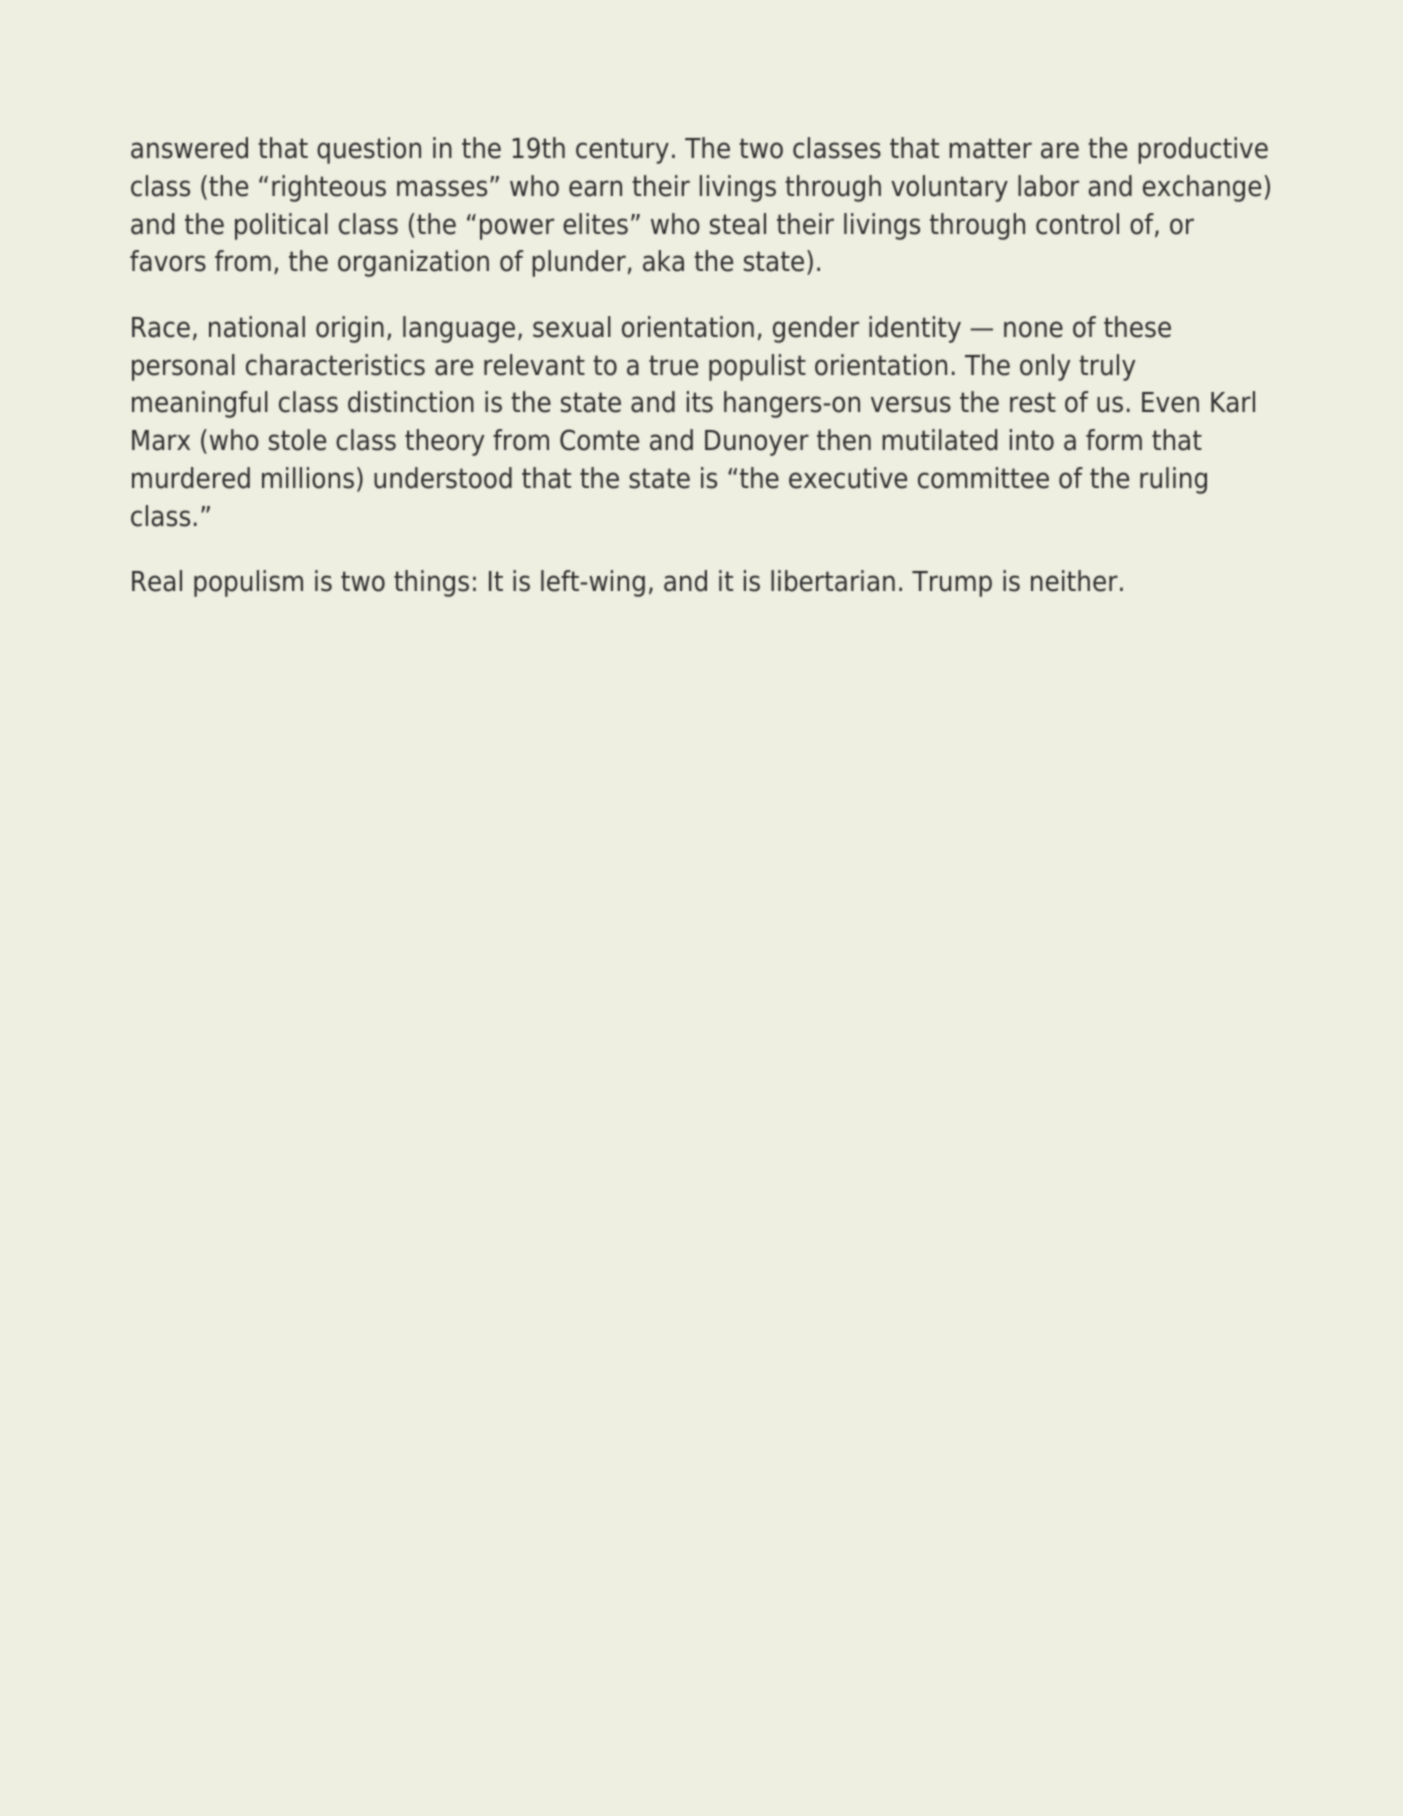 This document has width=1403, height=1816. What do you see at coordinates (1107, 367) in the document?
I see `truly` at bounding box center [1107, 367].
